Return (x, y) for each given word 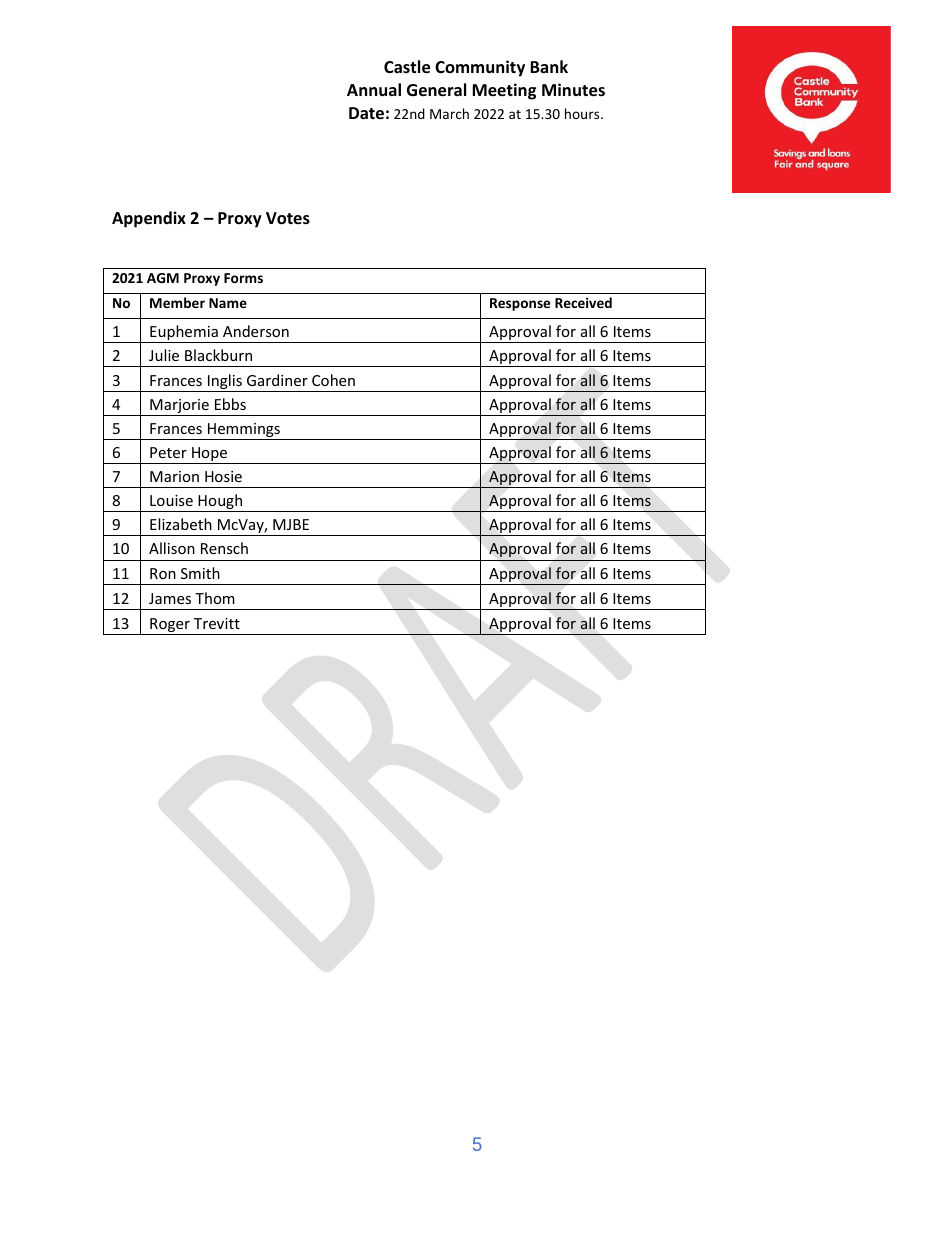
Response (520, 304)
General (436, 90)
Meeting (504, 91)
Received (583, 302)
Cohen (333, 380)
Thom (215, 598)
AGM (163, 278)
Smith (200, 573)
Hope (210, 455)
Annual (374, 89)
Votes (288, 218)
